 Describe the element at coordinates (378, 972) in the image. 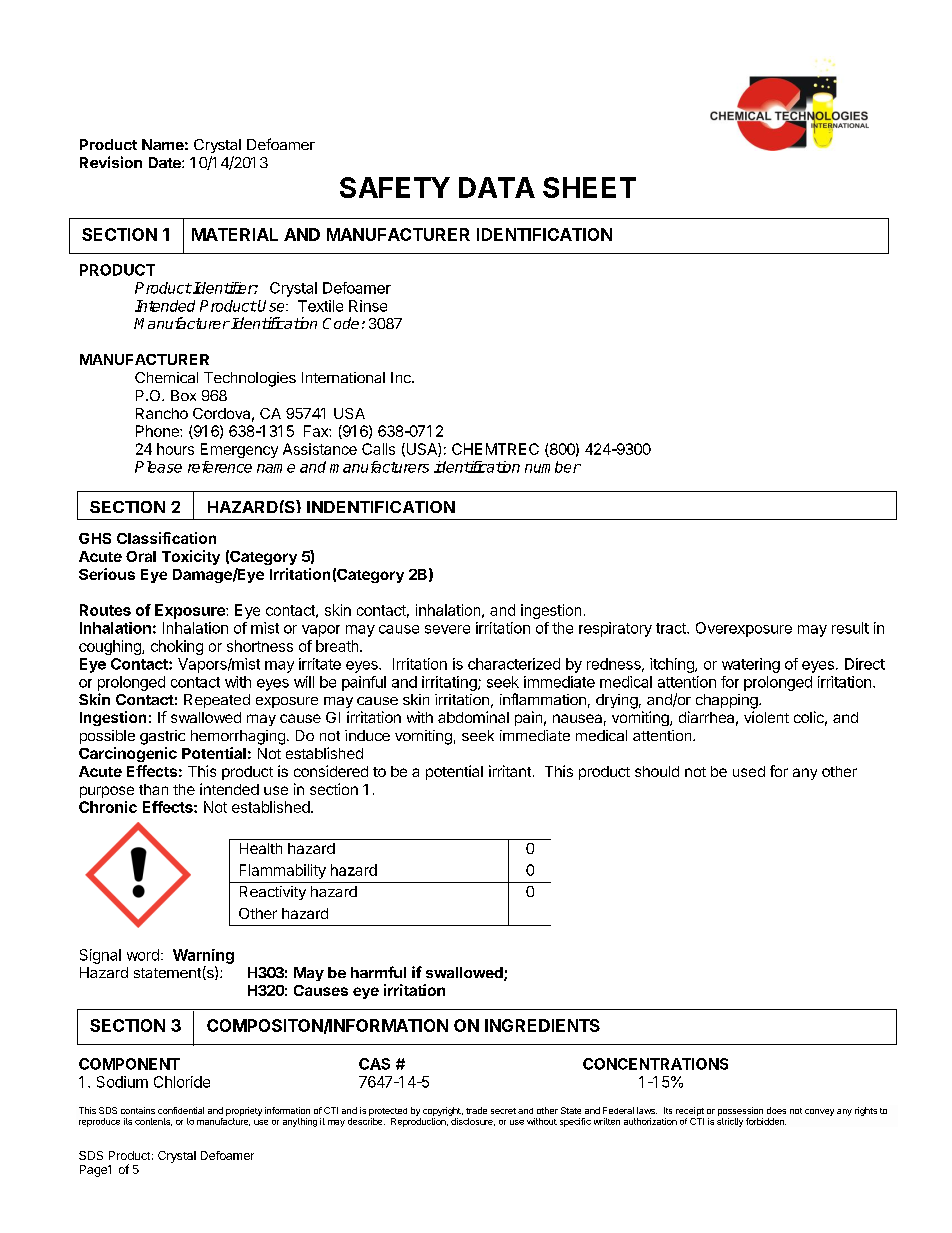

I see `harmful` at that location.
